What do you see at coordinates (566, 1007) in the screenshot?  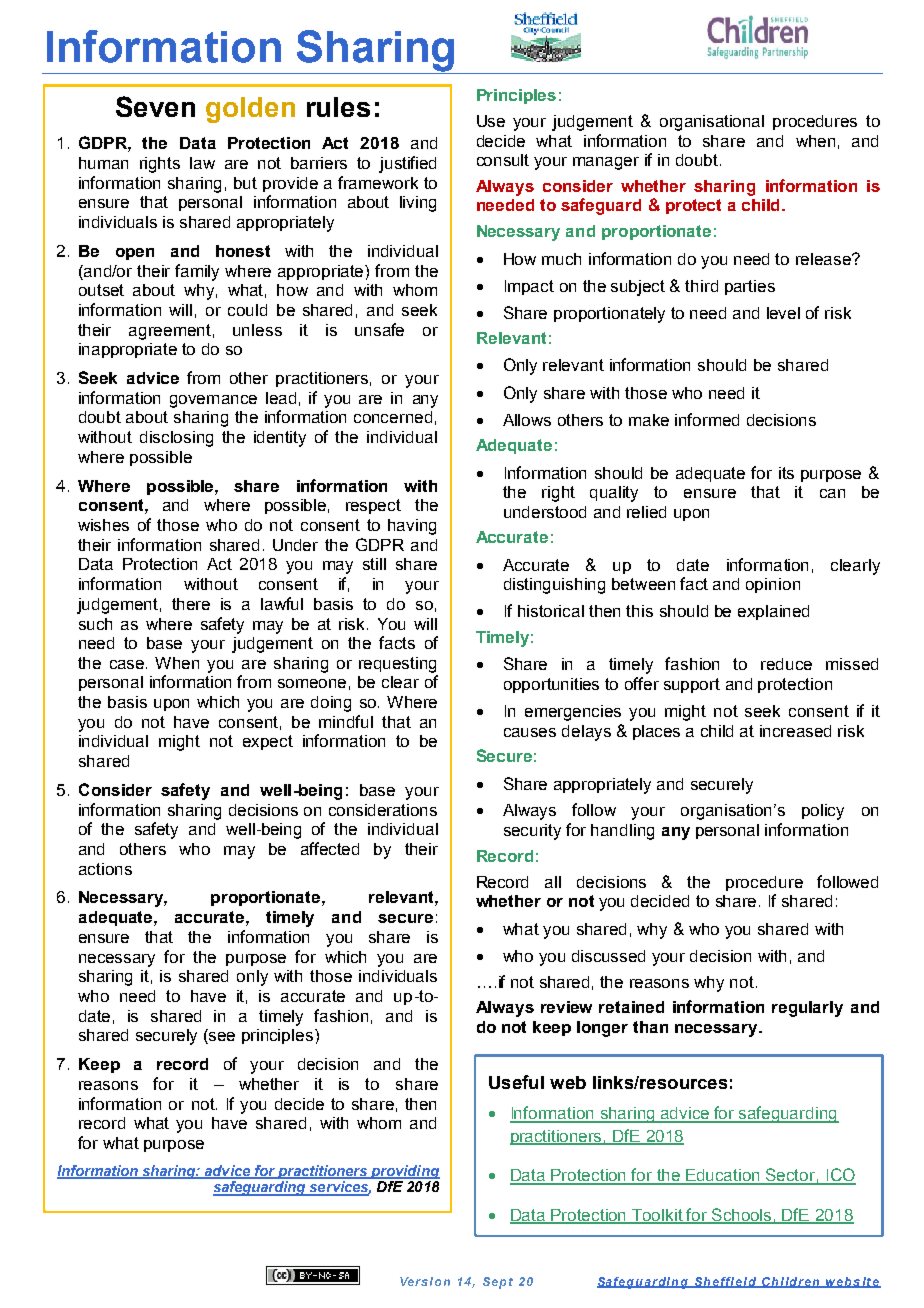 I see `review` at bounding box center [566, 1007].
